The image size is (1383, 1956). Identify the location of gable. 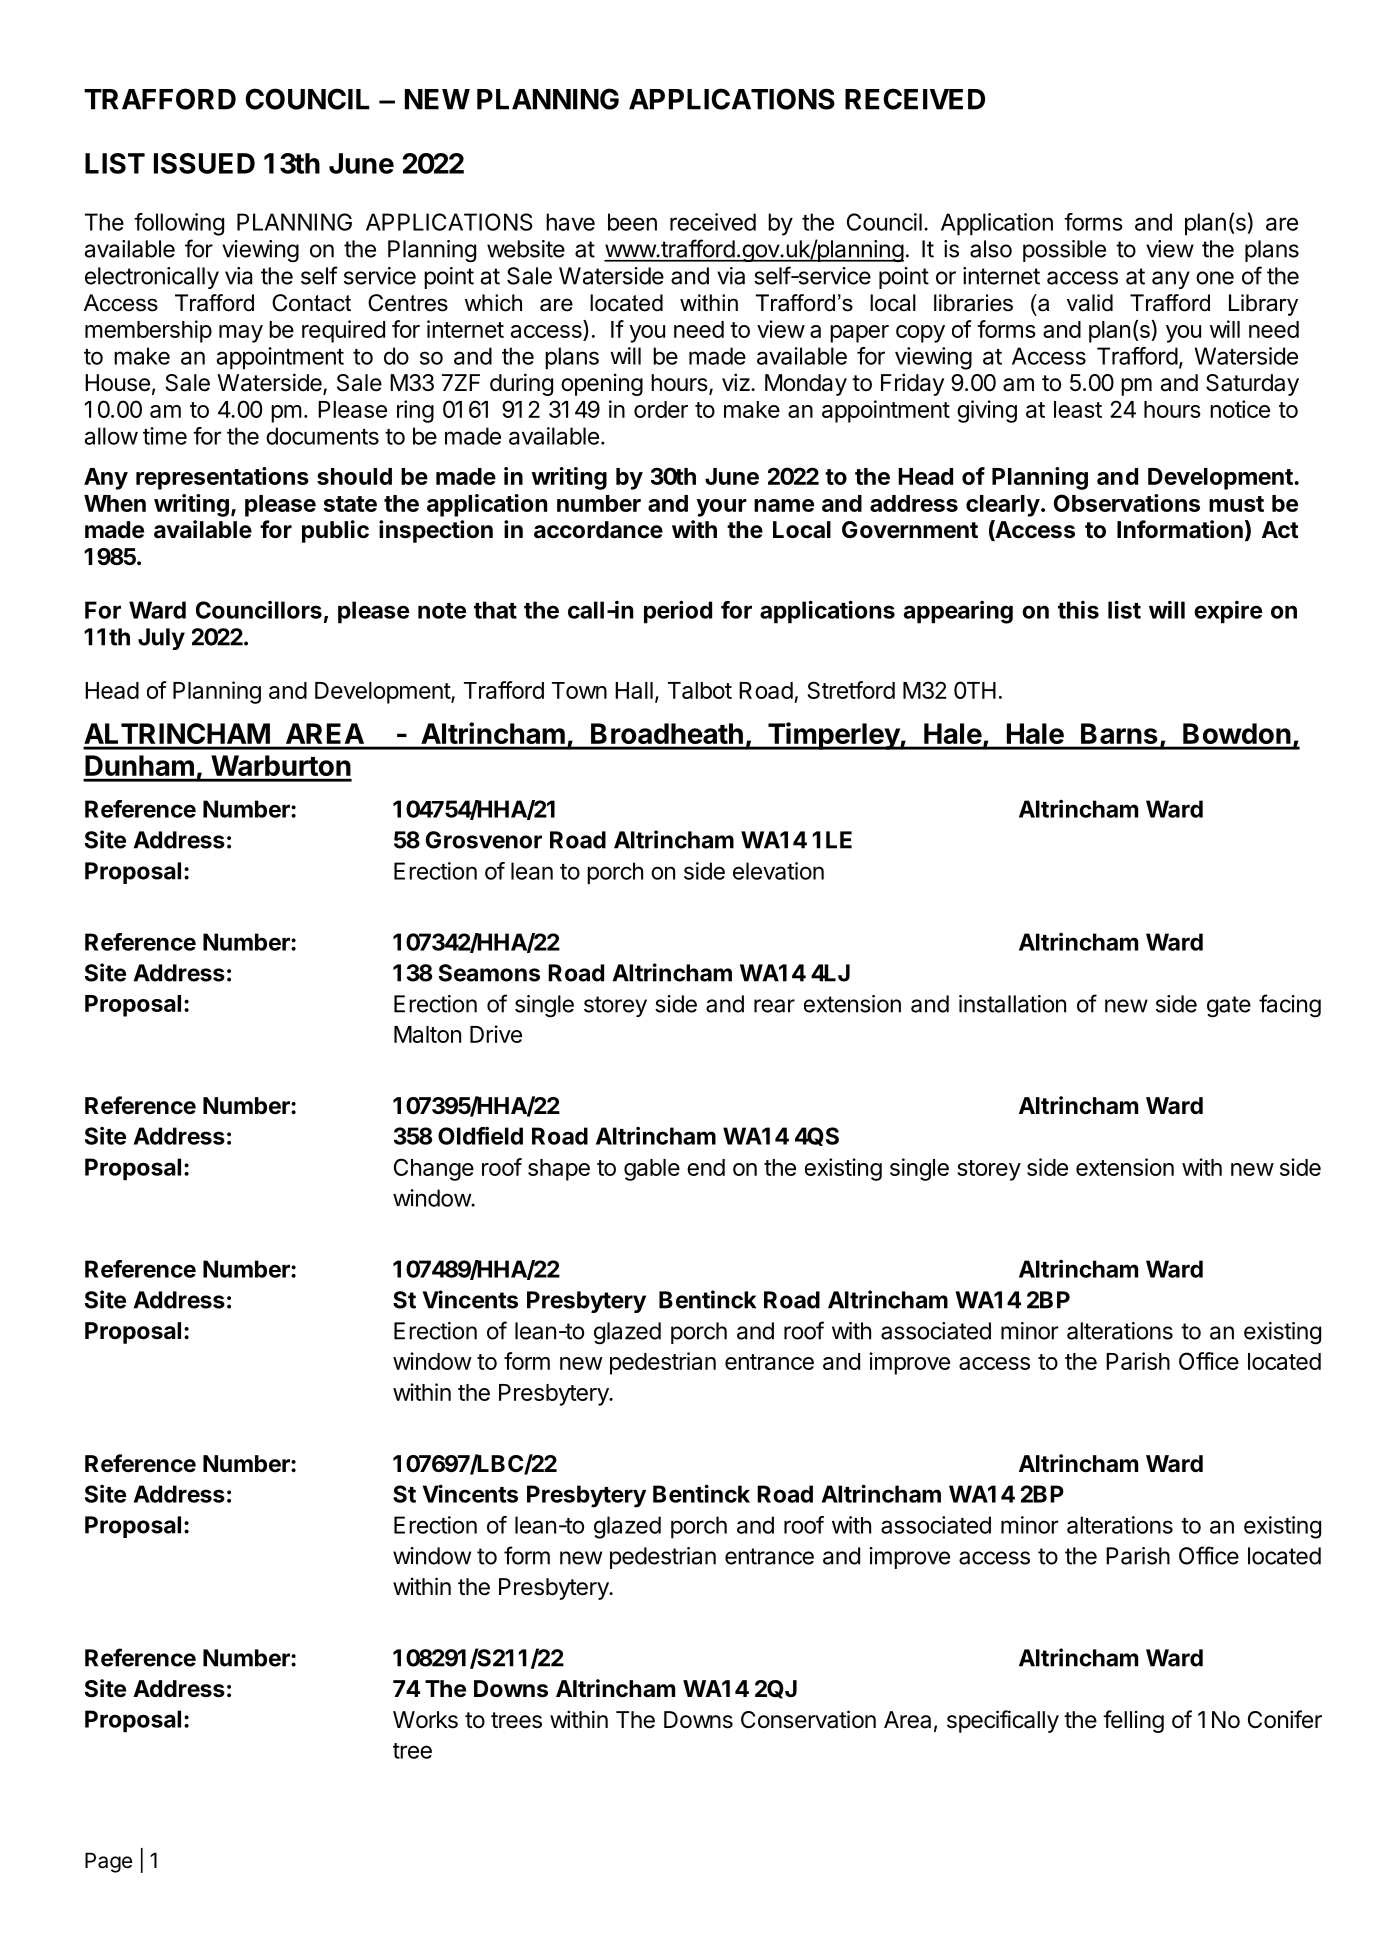
(652, 1170).
